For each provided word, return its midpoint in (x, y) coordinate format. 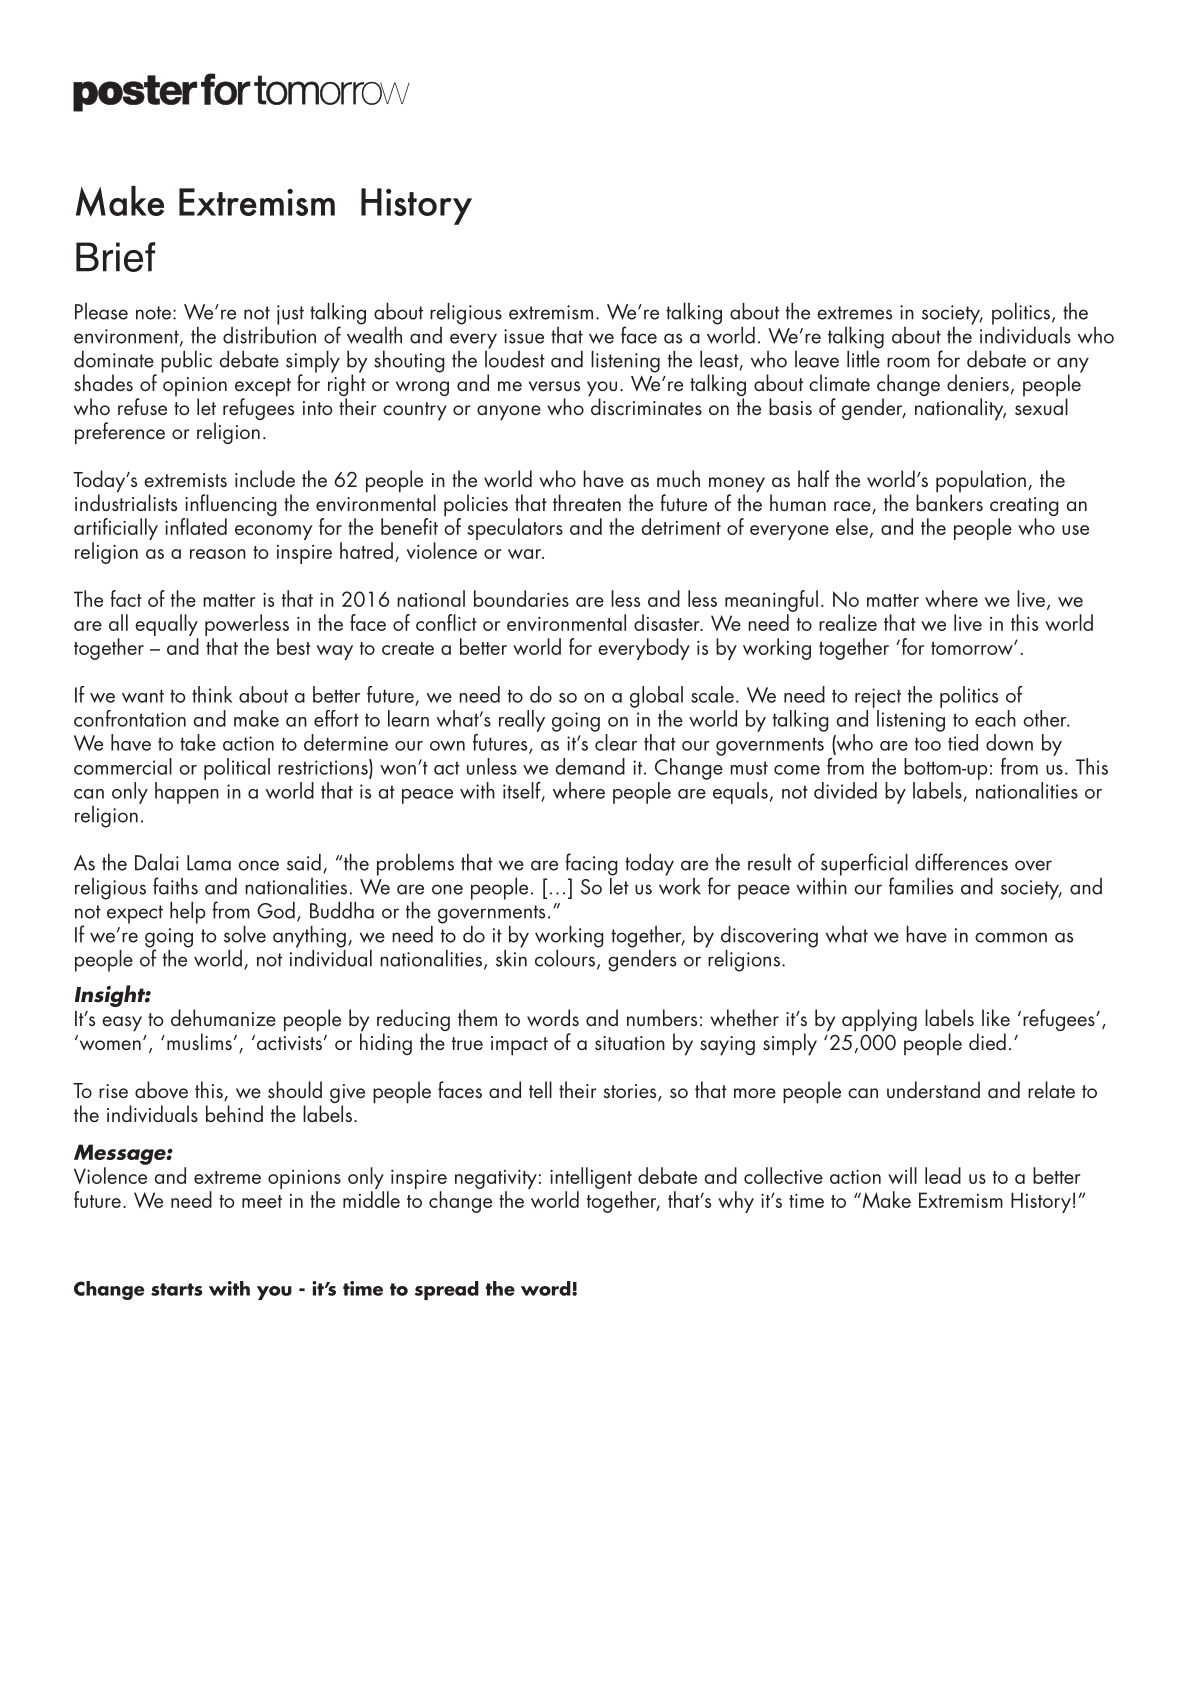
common (1011, 937)
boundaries (521, 598)
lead (943, 1175)
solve (245, 934)
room (908, 362)
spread (447, 1290)
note (153, 313)
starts (177, 1289)
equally (166, 625)
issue (524, 336)
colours (565, 958)
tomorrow (973, 648)
